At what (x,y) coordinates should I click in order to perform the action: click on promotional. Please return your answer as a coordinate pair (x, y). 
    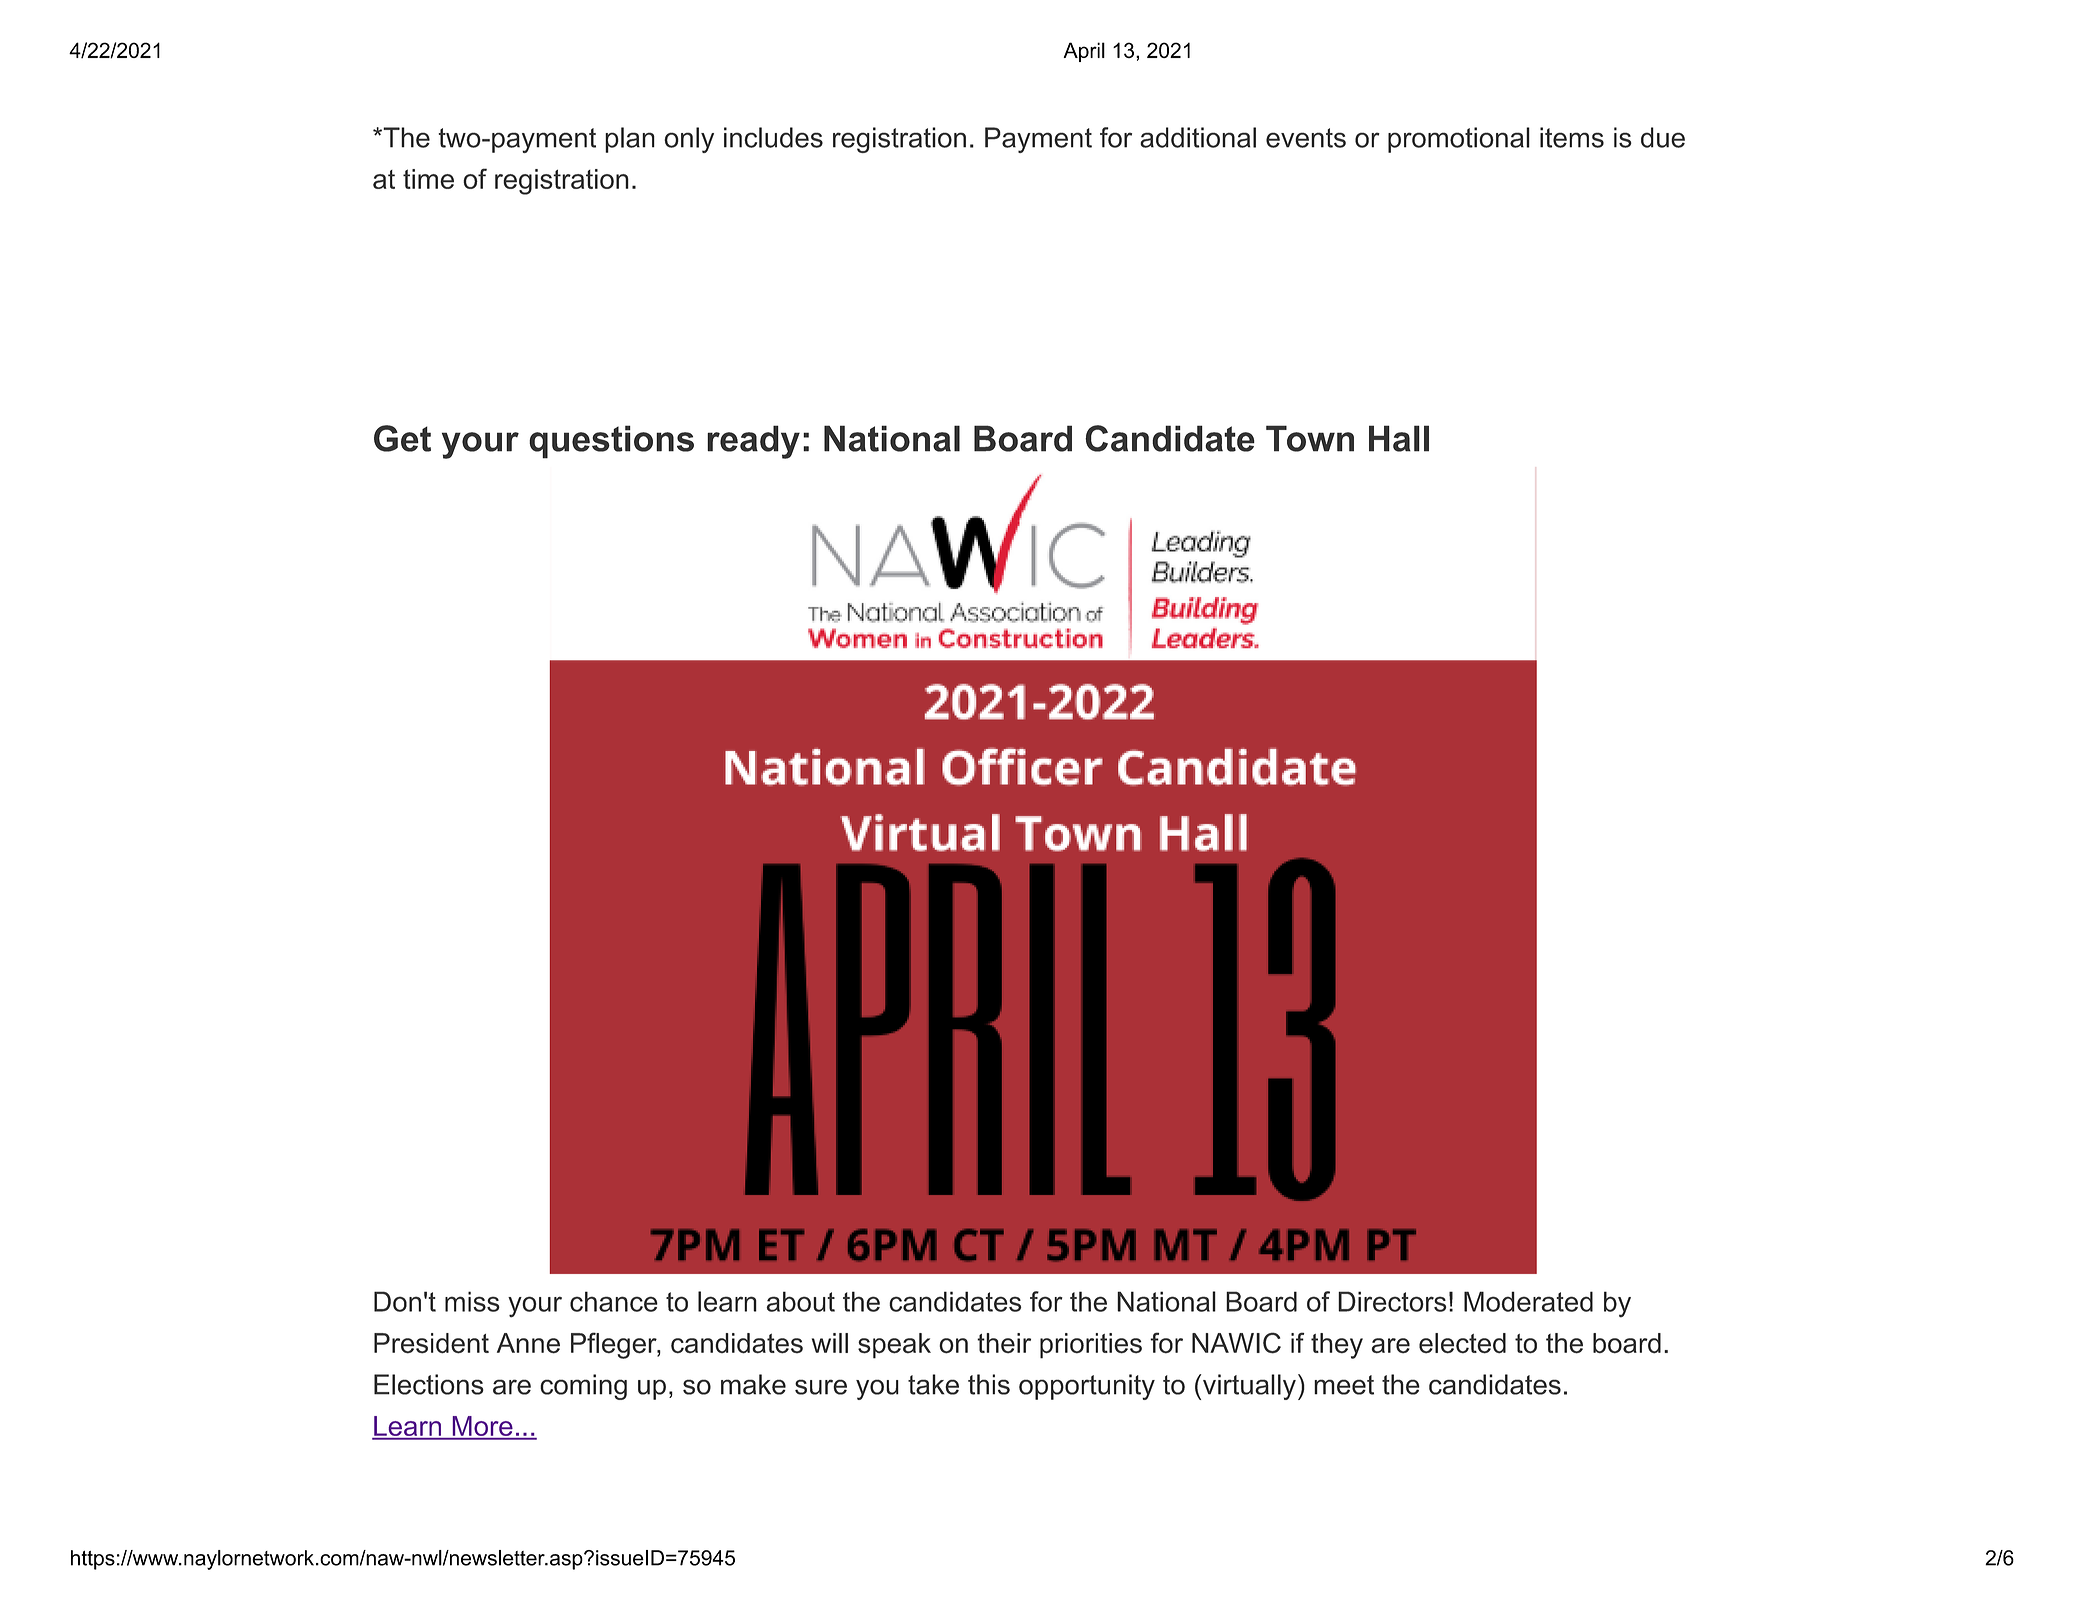
    Looking at the image, I should click on (1459, 140).
